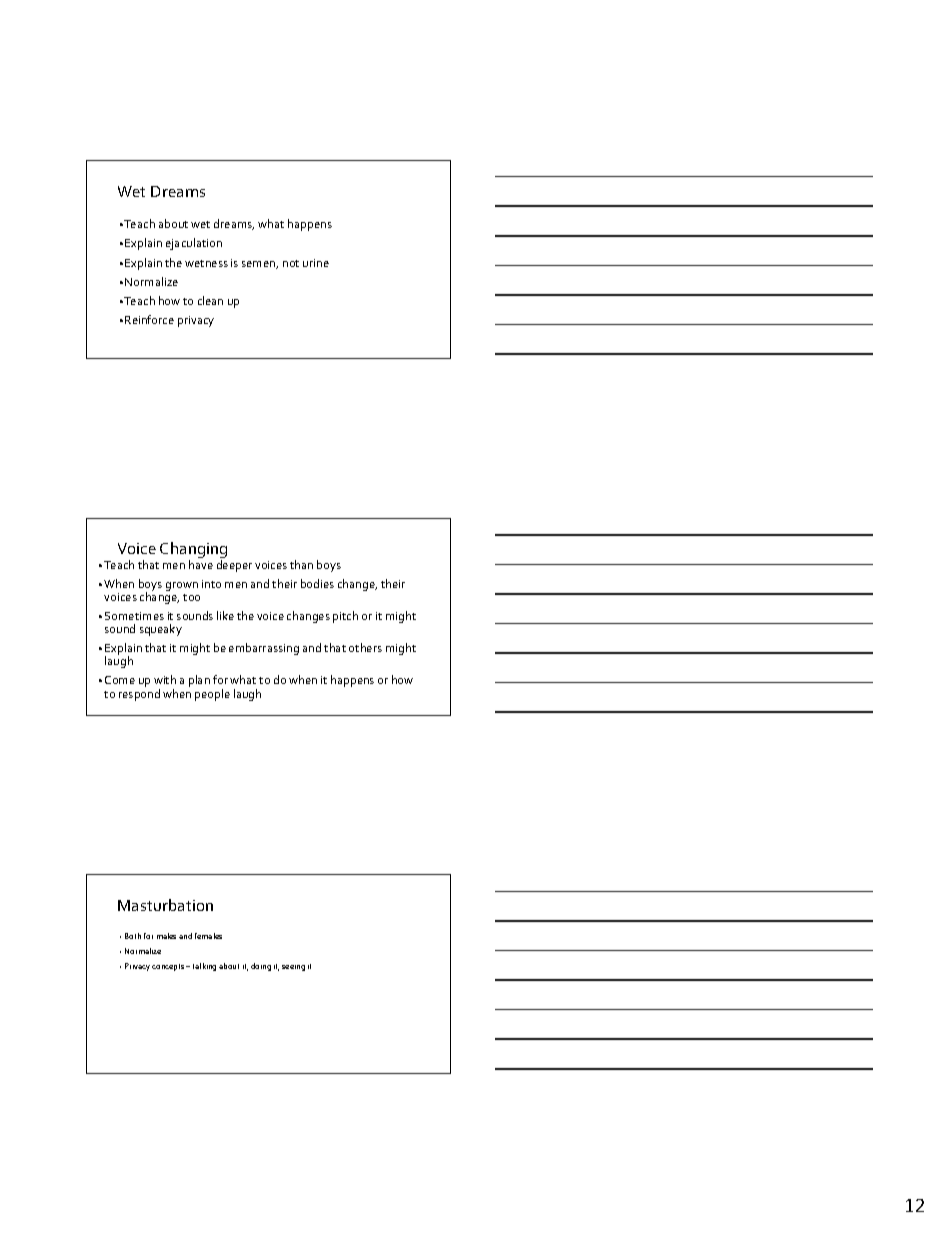 The image size is (952, 1233). What do you see at coordinates (316, 263) in the image?
I see `urine` at bounding box center [316, 263].
